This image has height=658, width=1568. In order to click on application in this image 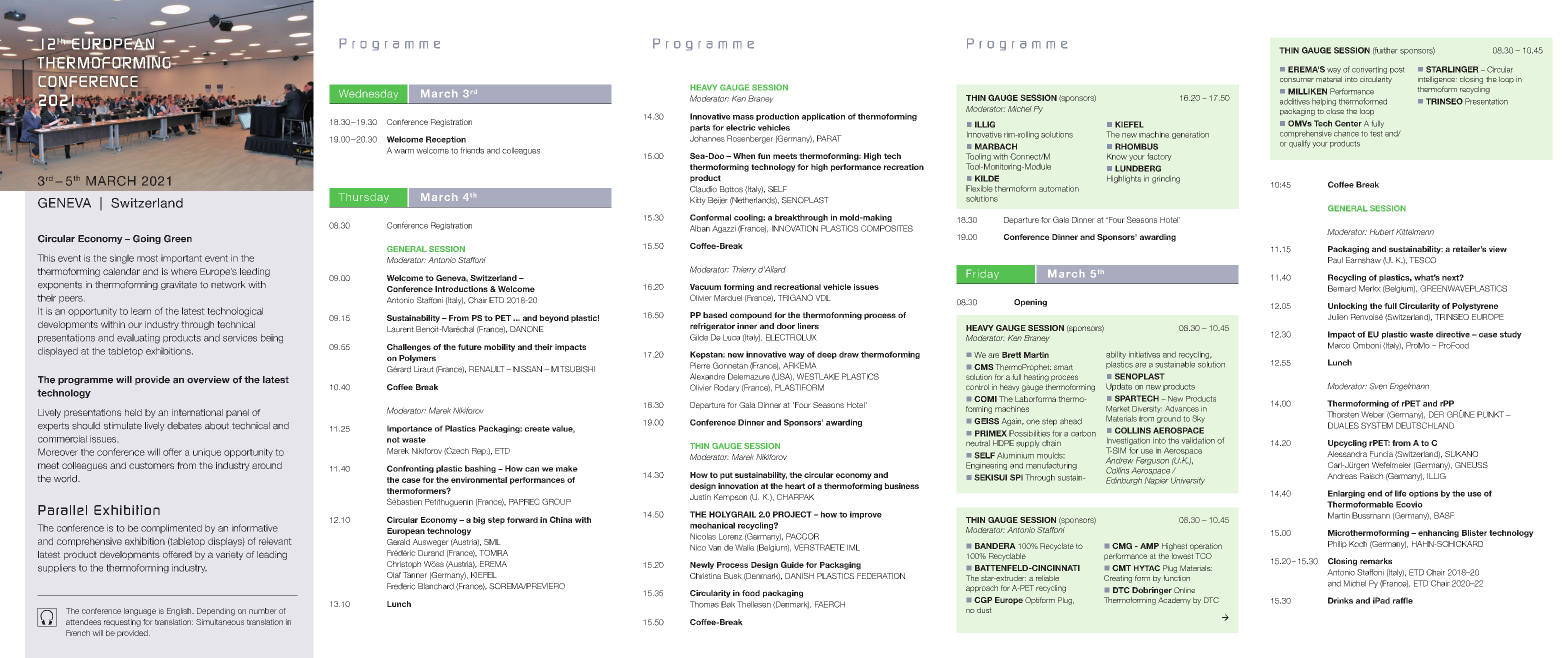, I will do `click(823, 117)`.
